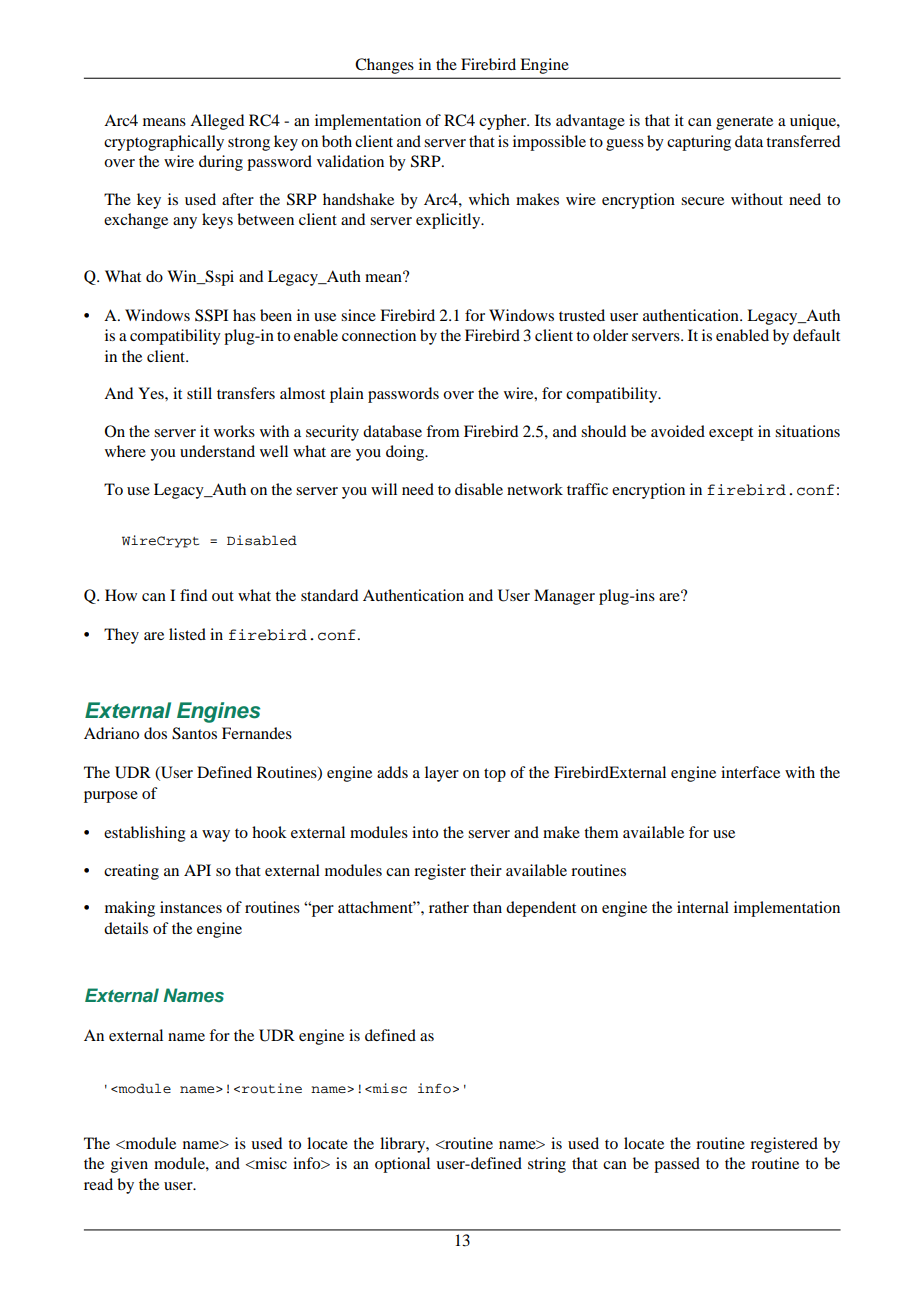 The image size is (924, 1308). What do you see at coordinates (750, 772) in the screenshot?
I see `interface` at bounding box center [750, 772].
